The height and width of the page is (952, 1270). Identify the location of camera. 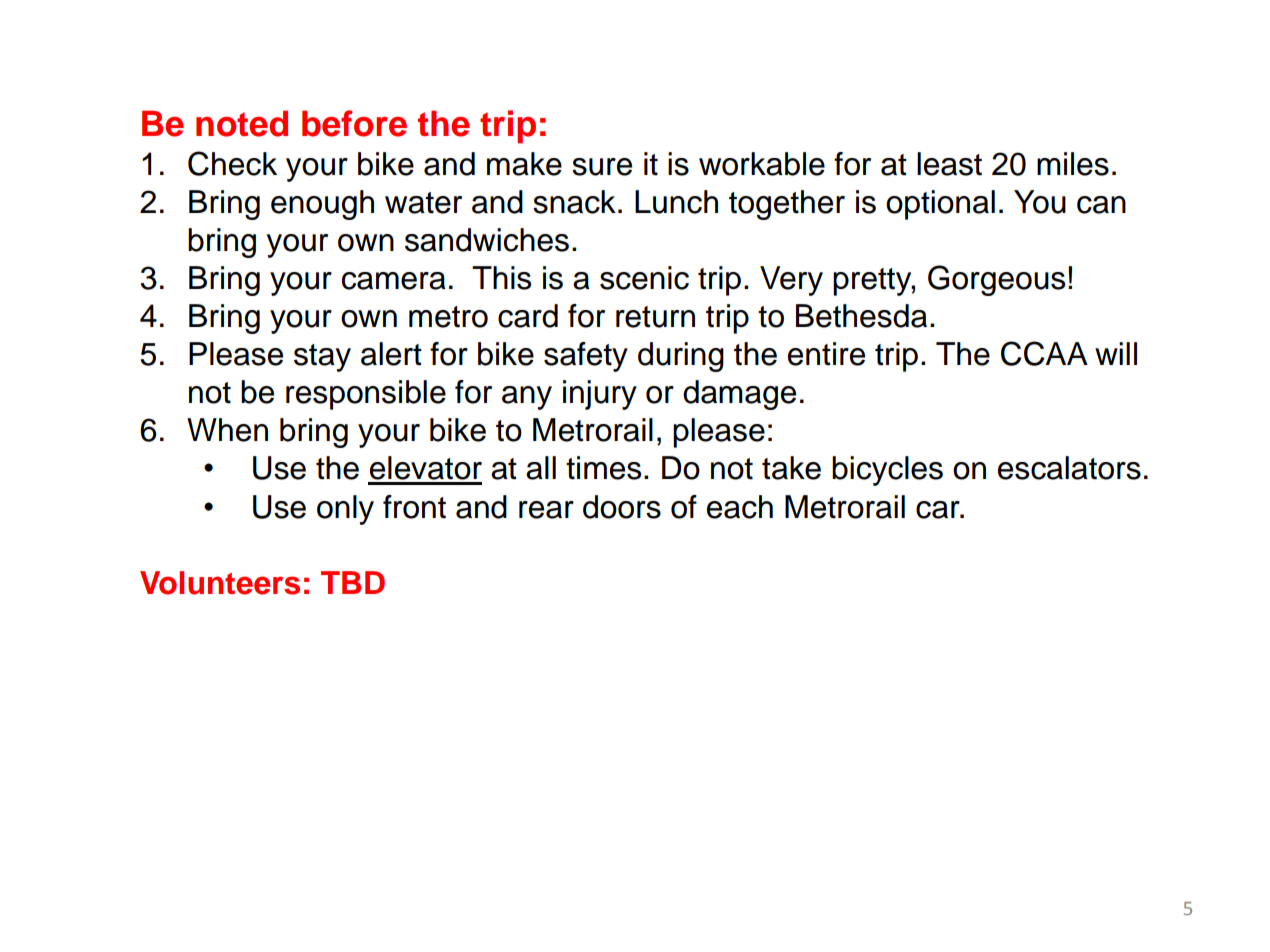
(394, 281).
